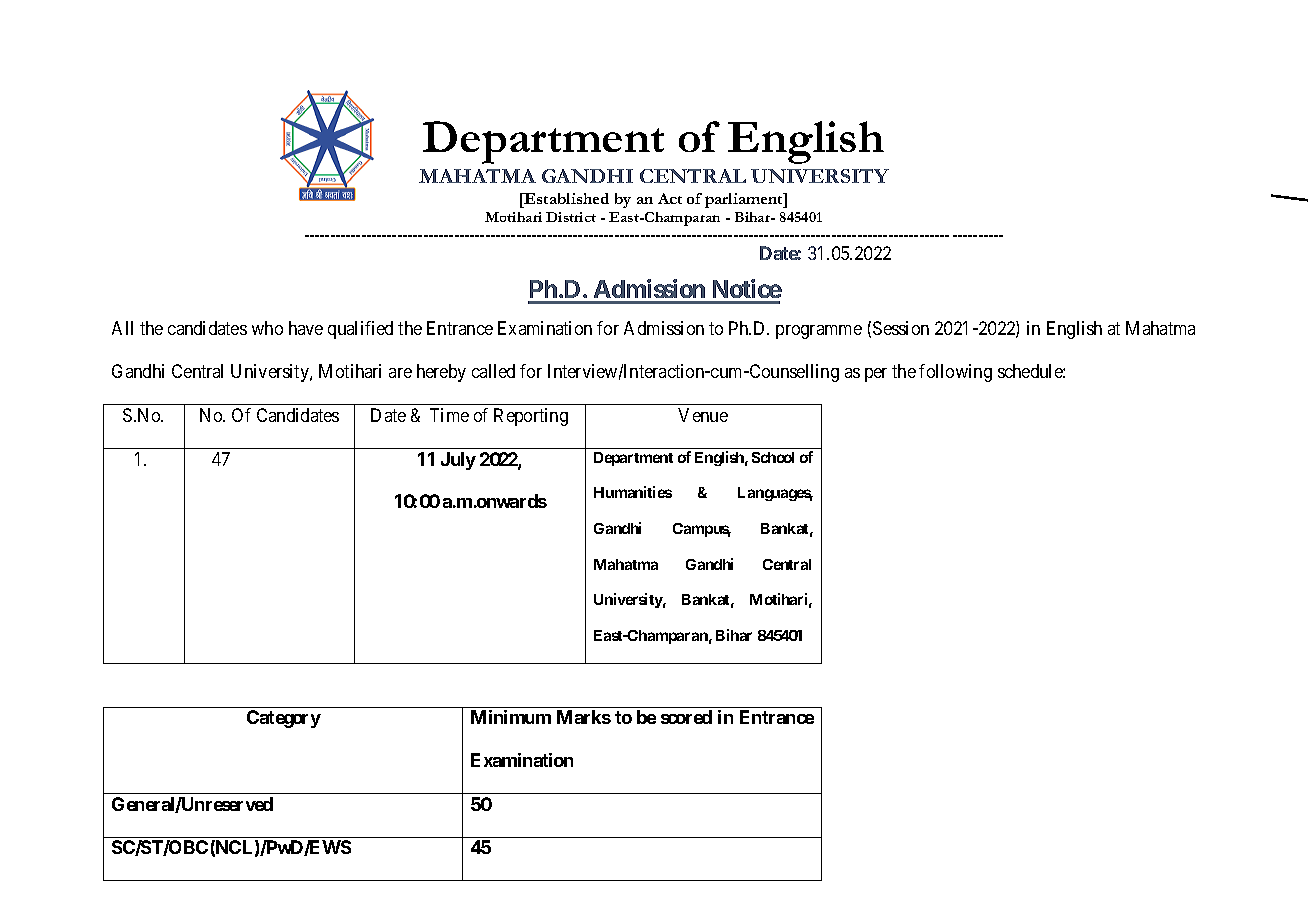 This screenshot has height=924, width=1308. Describe the element at coordinates (703, 415) in the screenshot. I see `Venue` at that location.
